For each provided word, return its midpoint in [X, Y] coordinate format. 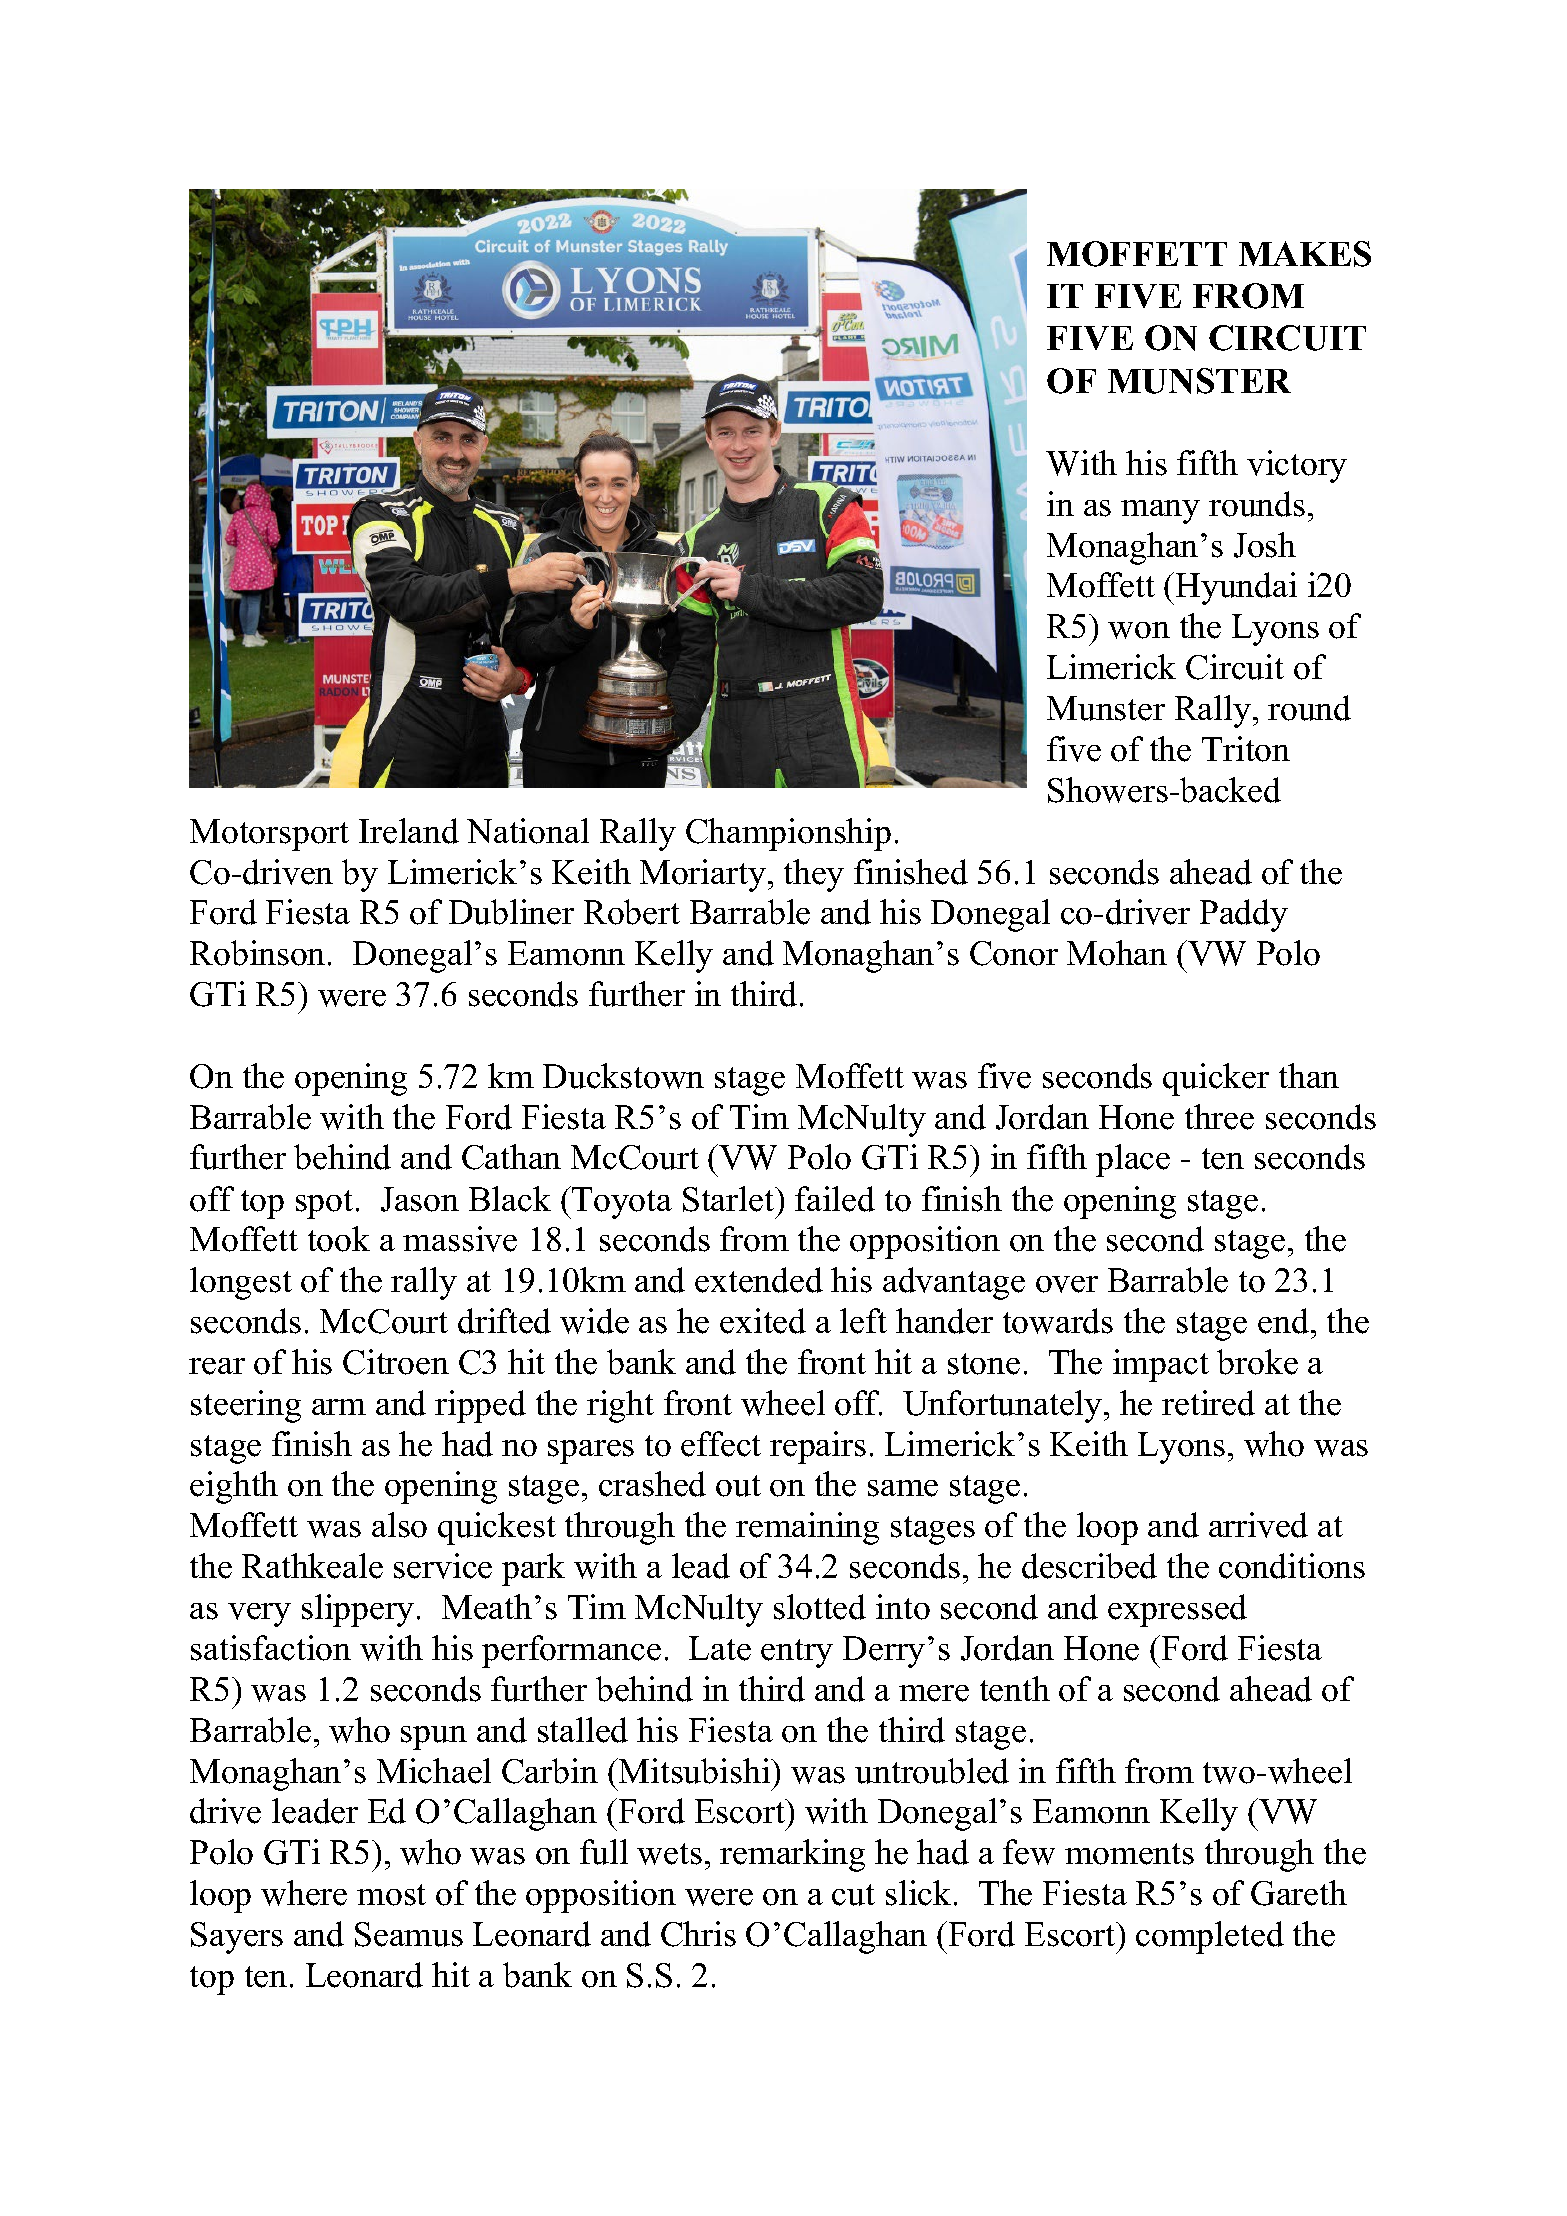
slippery [358, 1610]
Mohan [1117, 953]
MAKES [1305, 254]
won [1139, 630]
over [1067, 1284]
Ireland [409, 831]
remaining [807, 1528]
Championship [788, 834]
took [339, 1239]
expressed [1177, 1610]
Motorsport [269, 835]
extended [759, 1280]
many [1160, 512]
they [814, 875]
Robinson [257, 953]
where [304, 1893]
